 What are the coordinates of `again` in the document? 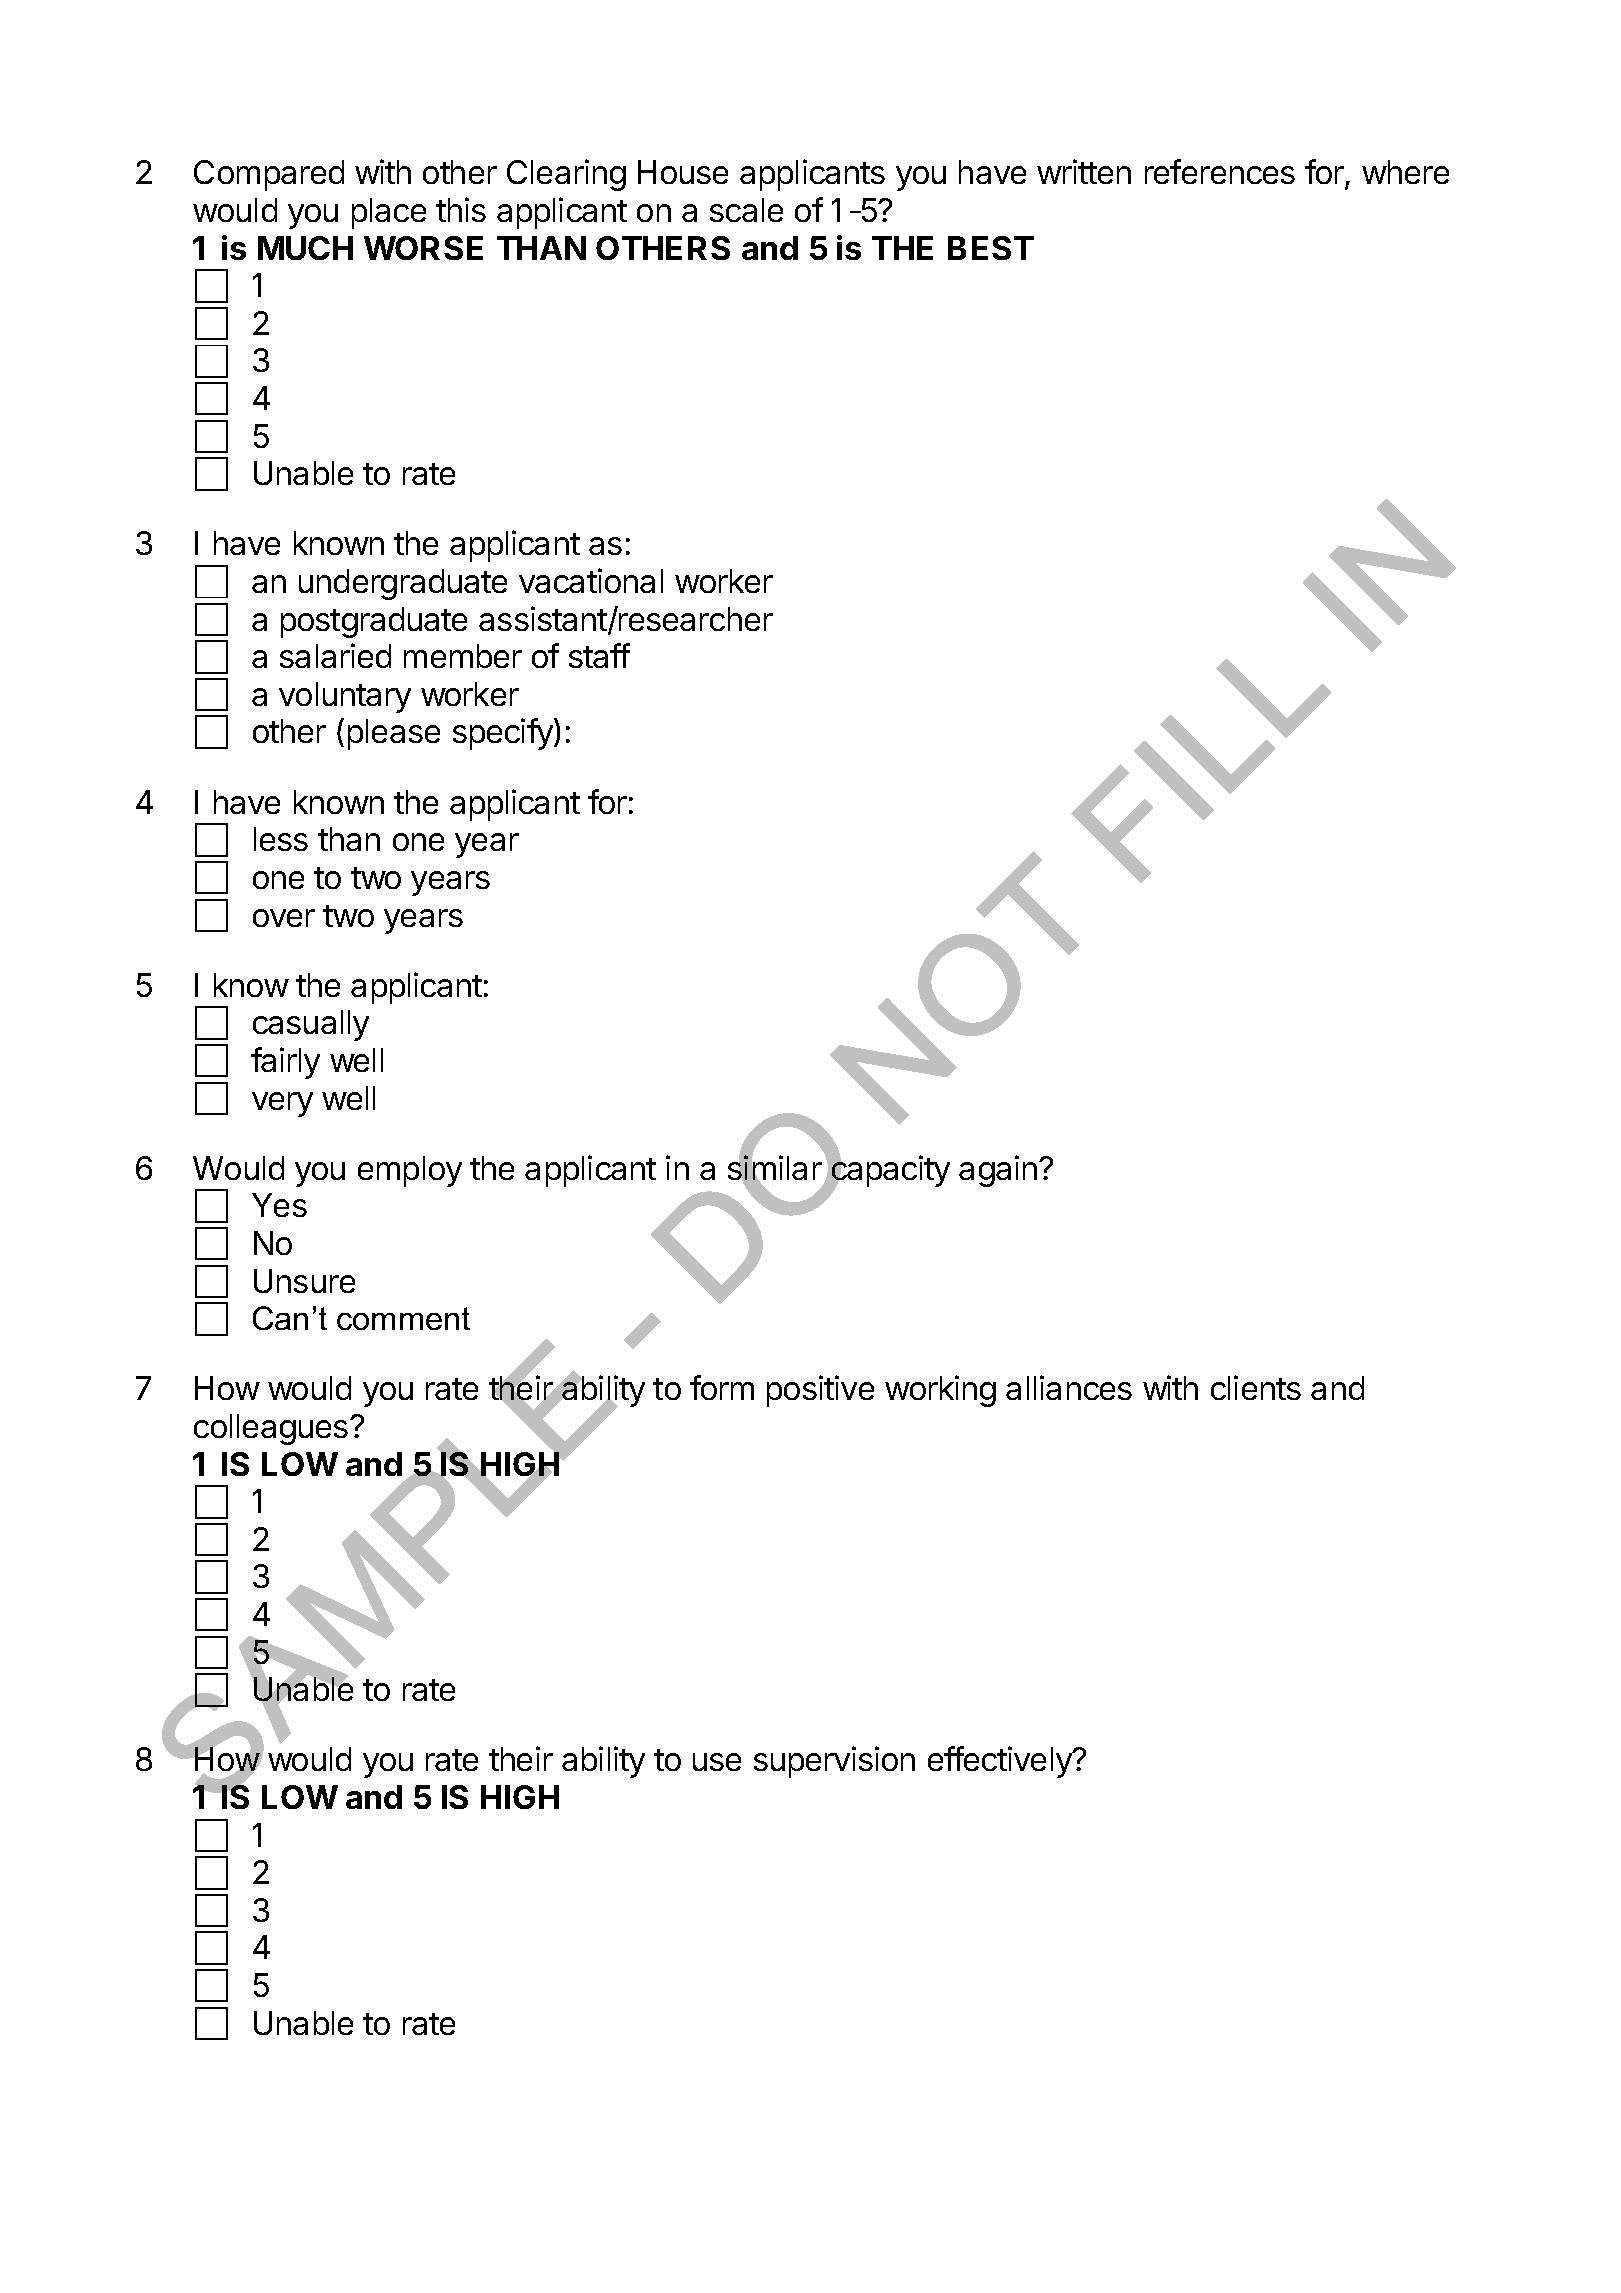 It's located at (998, 1171).
